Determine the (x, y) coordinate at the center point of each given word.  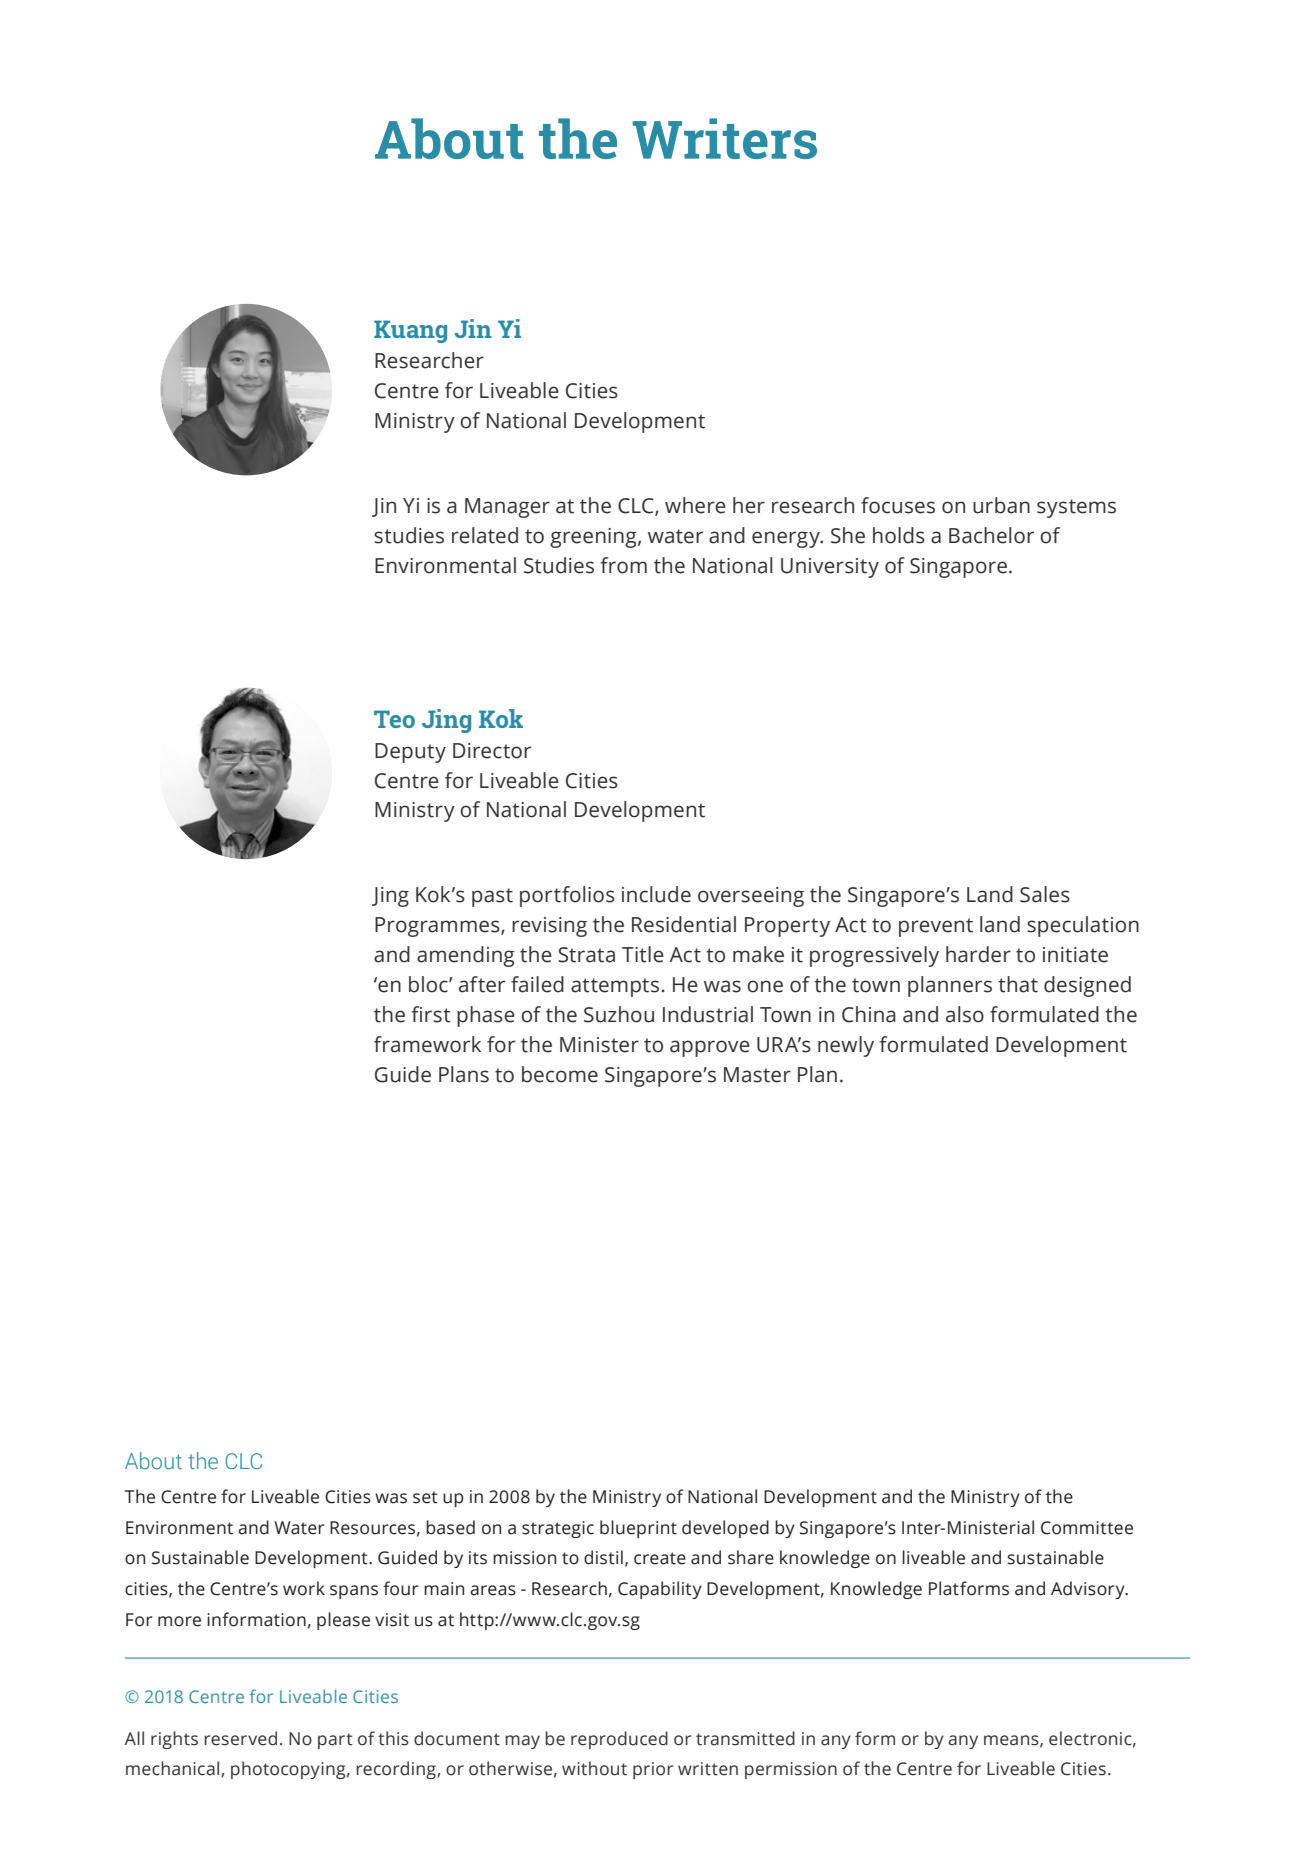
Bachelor (991, 535)
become (560, 1074)
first (431, 1014)
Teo (394, 719)
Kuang (410, 331)
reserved (240, 1738)
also (965, 1014)
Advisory (1089, 1590)
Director (492, 751)
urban (1001, 505)
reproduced (619, 1740)
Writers (725, 138)
